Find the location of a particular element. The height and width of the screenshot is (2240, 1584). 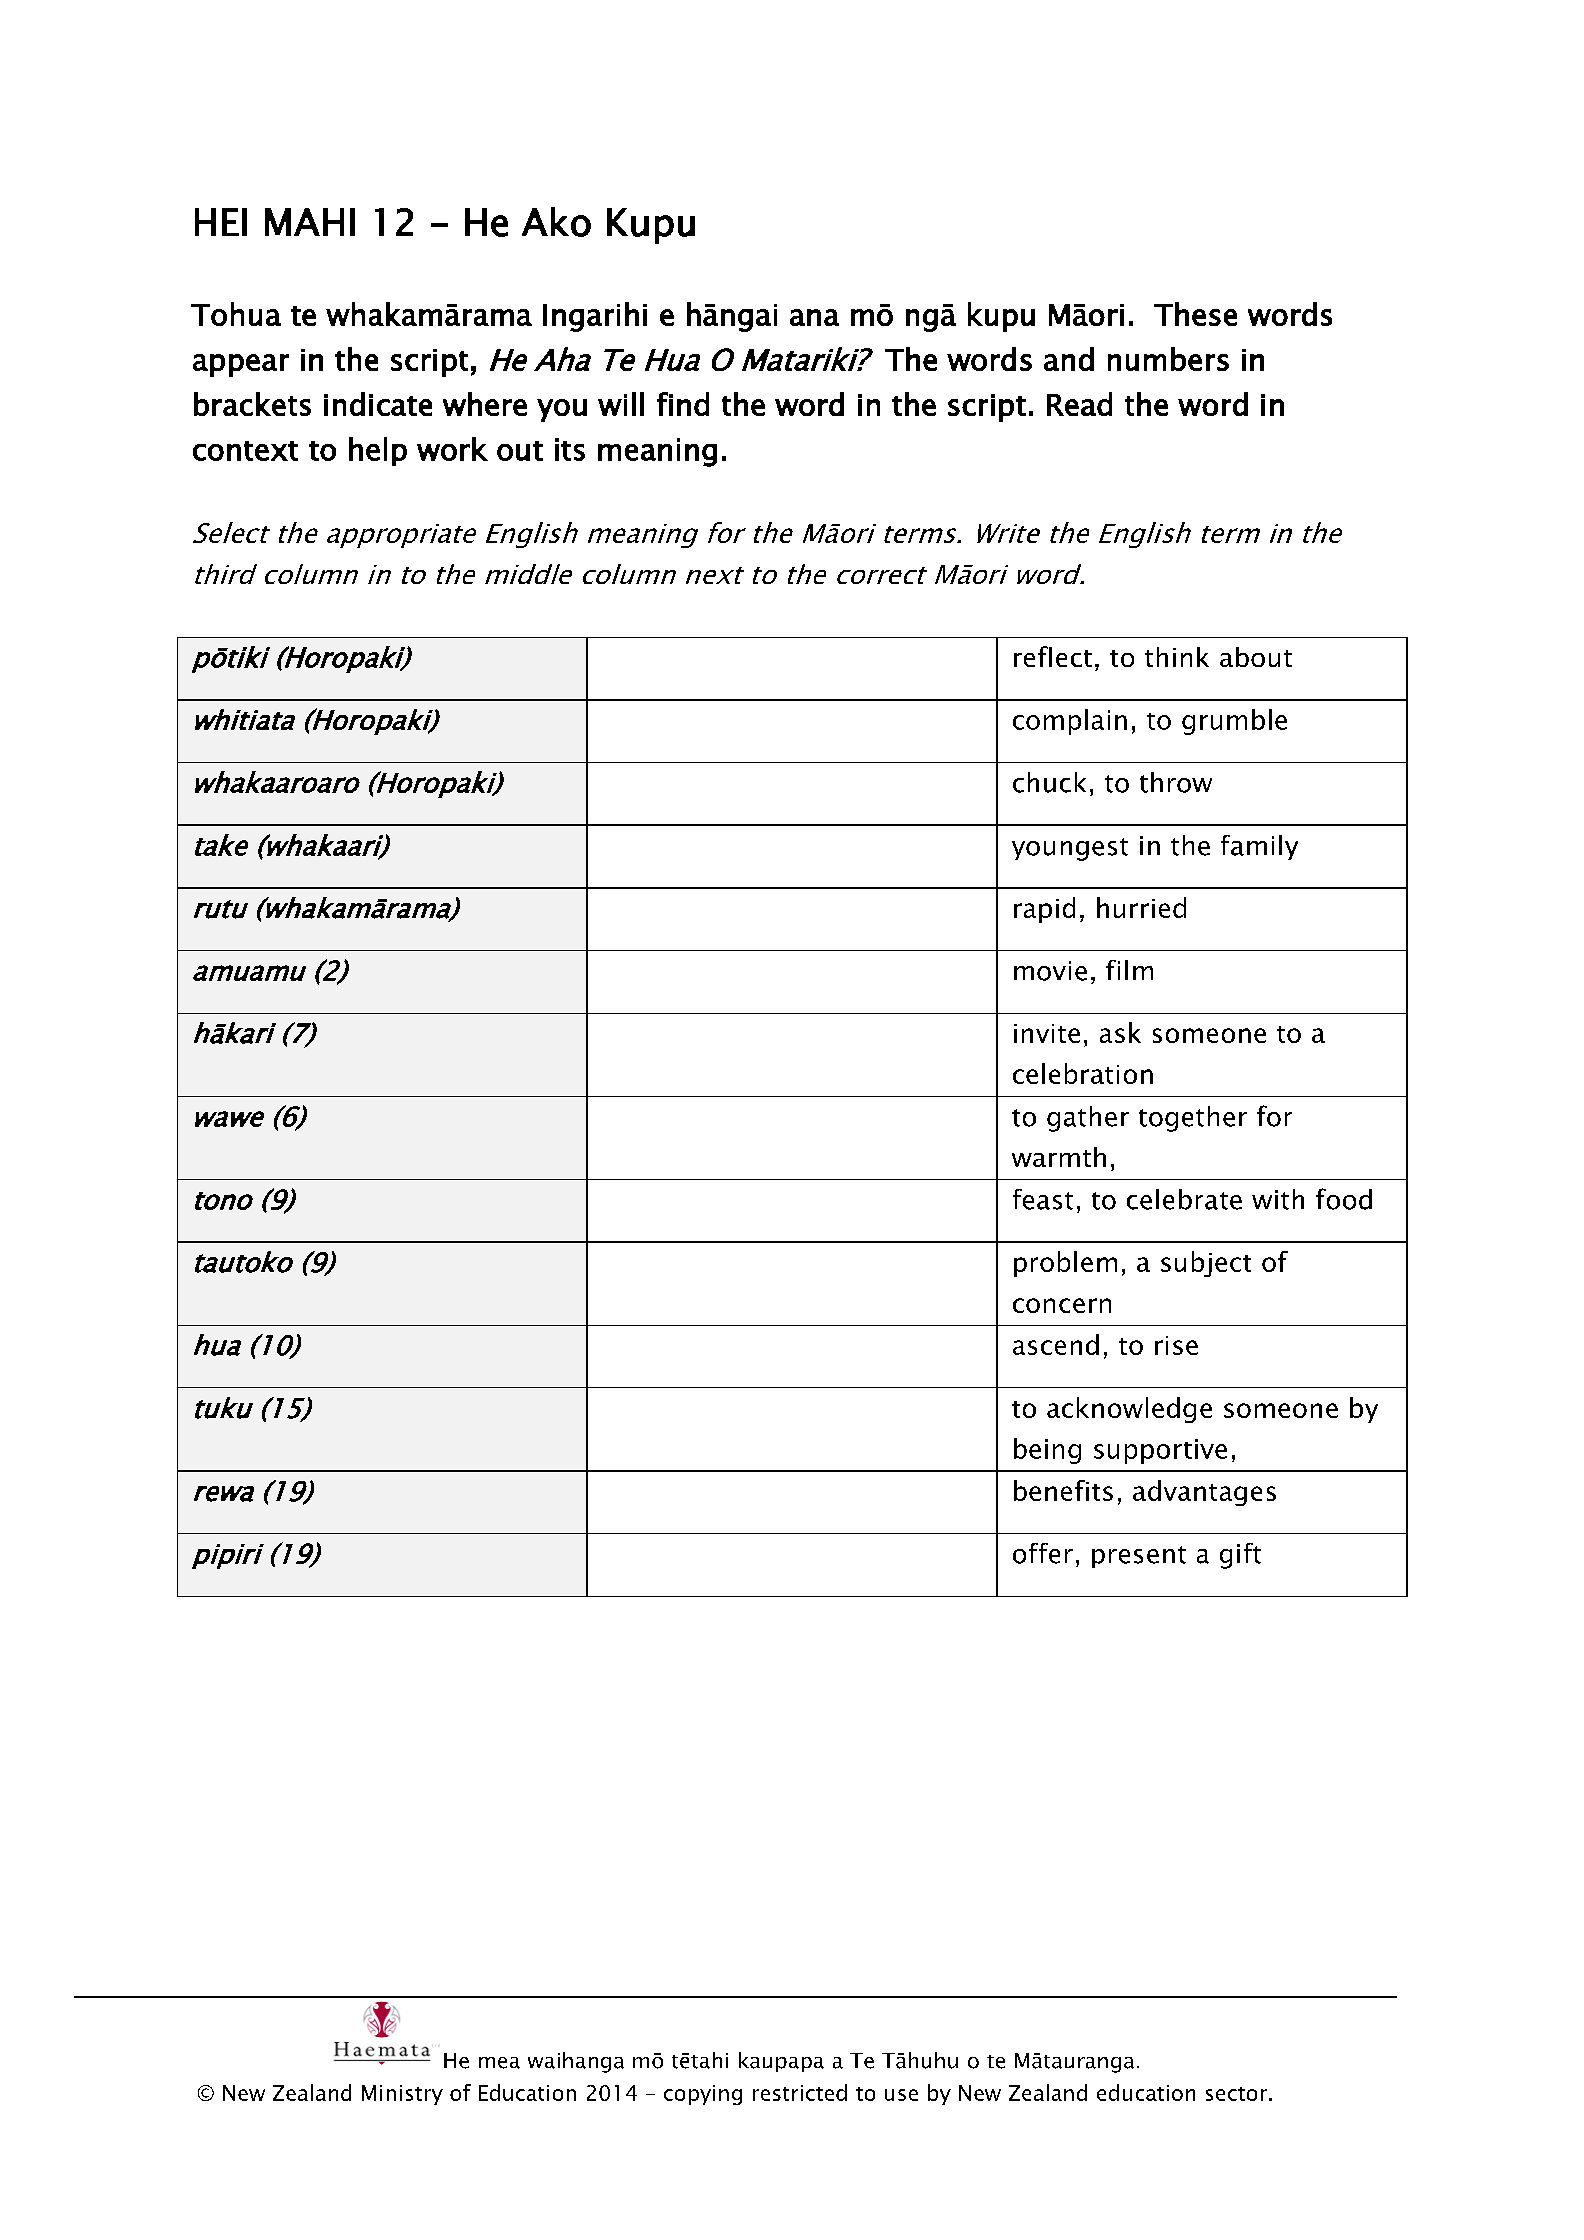

feast is located at coordinates (1043, 1199).
